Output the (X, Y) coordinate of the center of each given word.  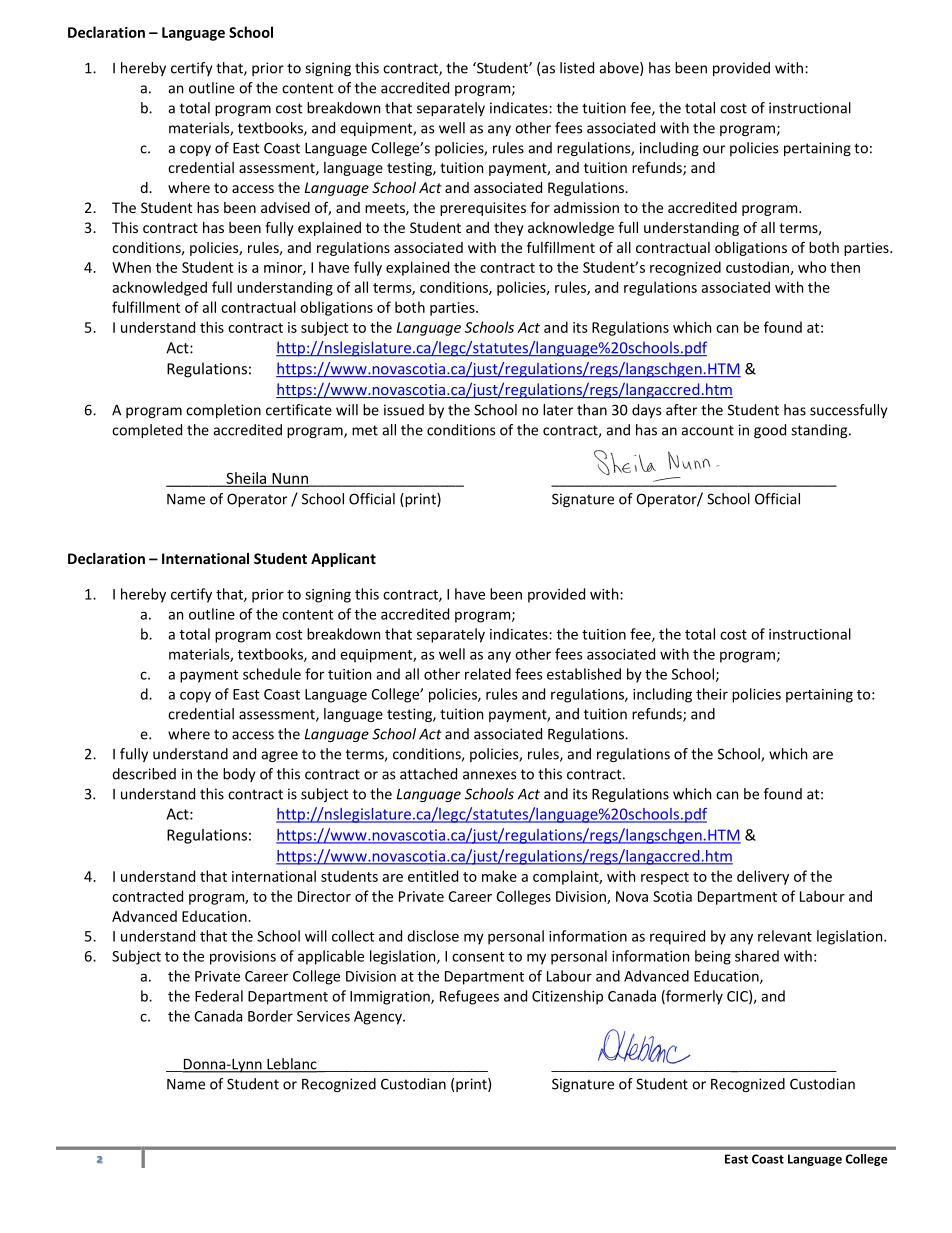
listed (577, 68)
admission (586, 207)
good (770, 431)
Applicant (343, 560)
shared (757, 956)
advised (285, 207)
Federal (219, 996)
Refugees (469, 997)
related (488, 674)
